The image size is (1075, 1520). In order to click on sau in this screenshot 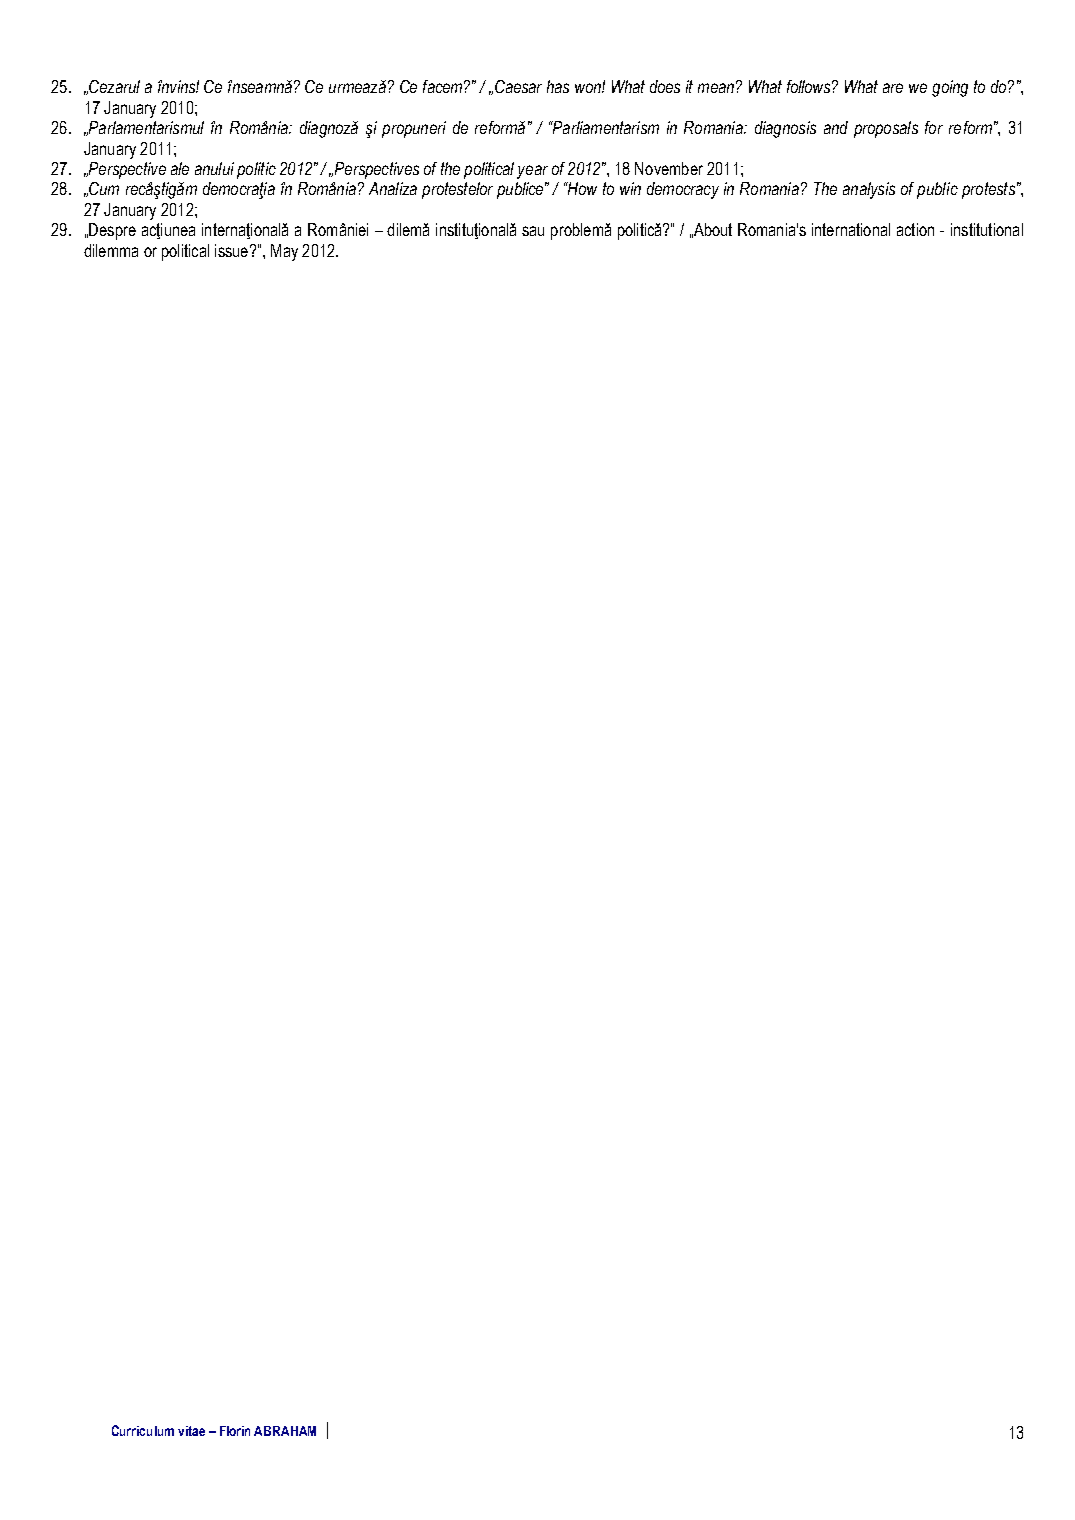, I will do `click(533, 231)`.
